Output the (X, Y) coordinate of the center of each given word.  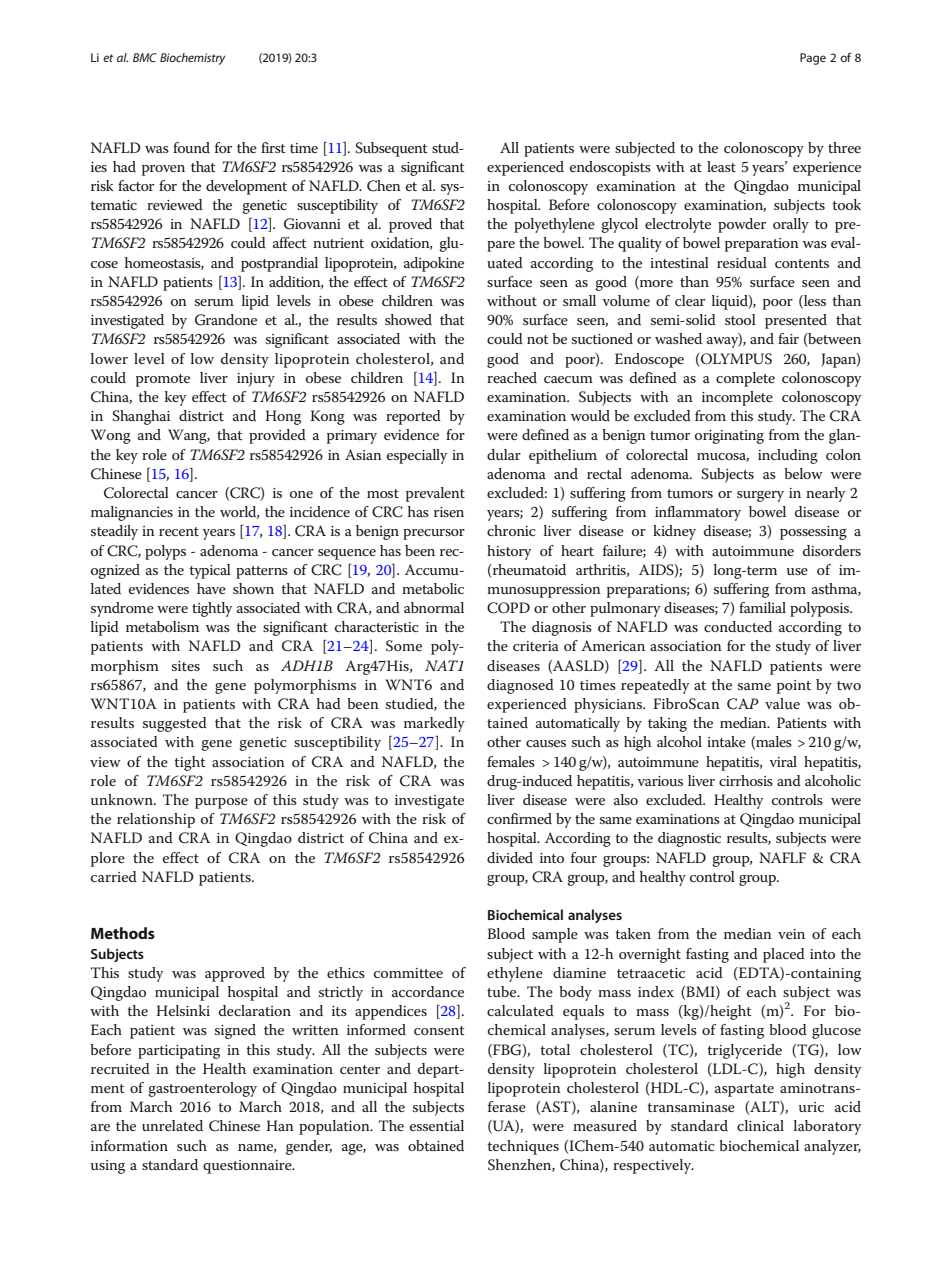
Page (813, 59)
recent (179, 531)
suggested (175, 724)
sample (555, 935)
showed (408, 319)
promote (163, 380)
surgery (760, 496)
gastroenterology (202, 1089)
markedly (434, 724)
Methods (123, 933)
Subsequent (391, 149)
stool (740, 319)
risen (449, 512)
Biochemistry (192, 59)
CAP (743, 704)
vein (791, 934)
